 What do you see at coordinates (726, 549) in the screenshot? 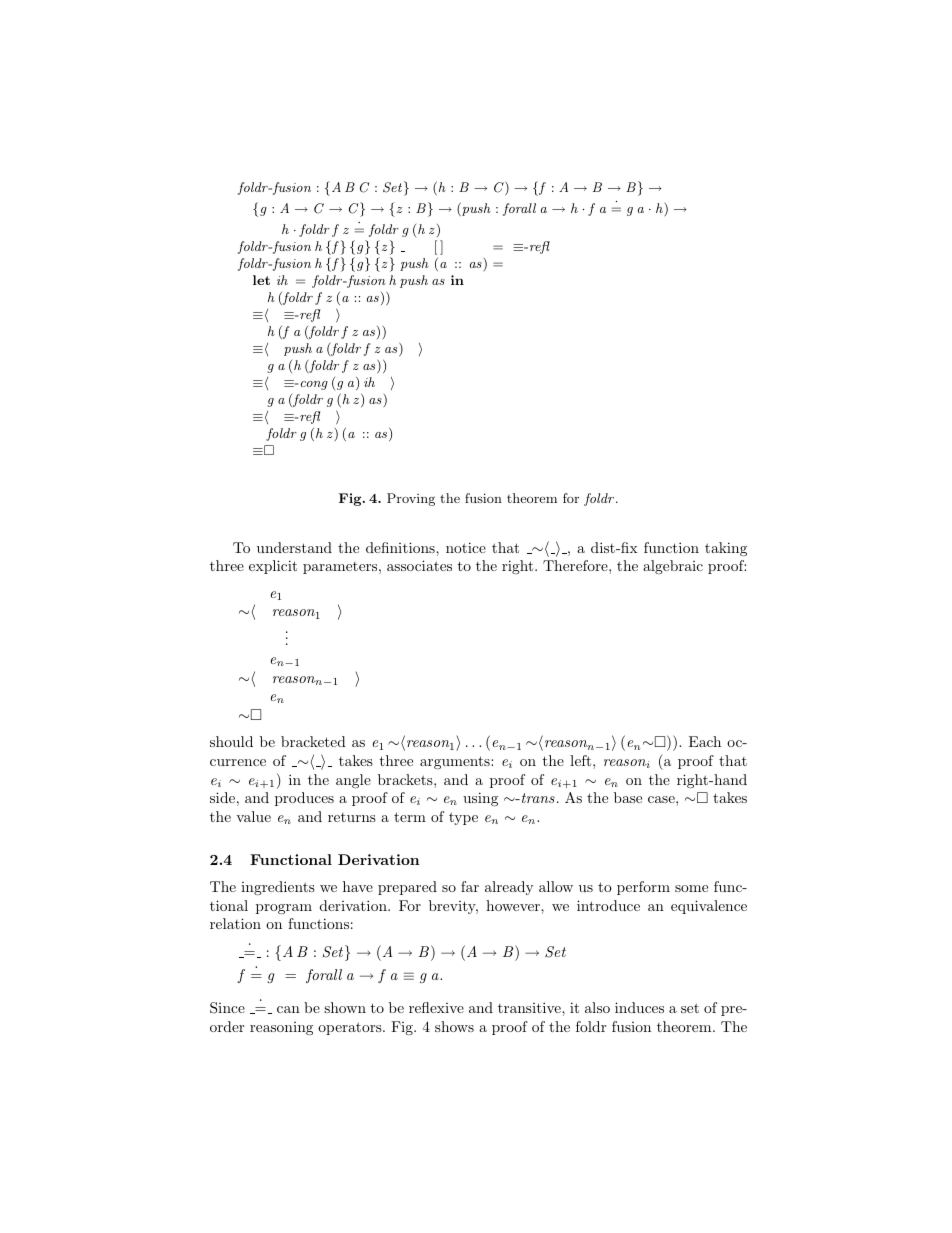
I see `taking` at bounding box center [726, 549].
